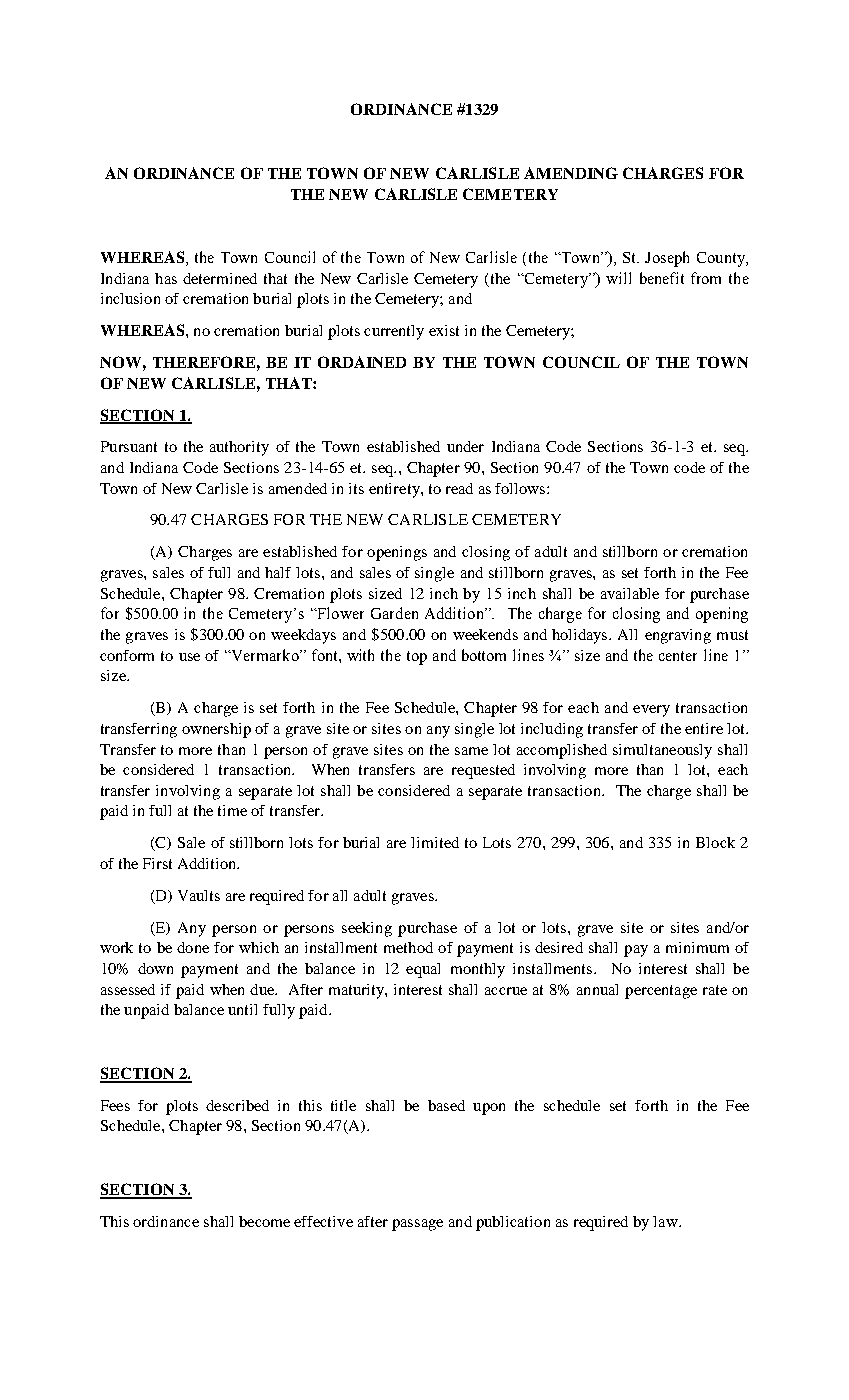 The image size is (849, 1400). What do you see at coordinates (630, 593) in the screenshot?
I see `available` at bounding box center [630, 593].
